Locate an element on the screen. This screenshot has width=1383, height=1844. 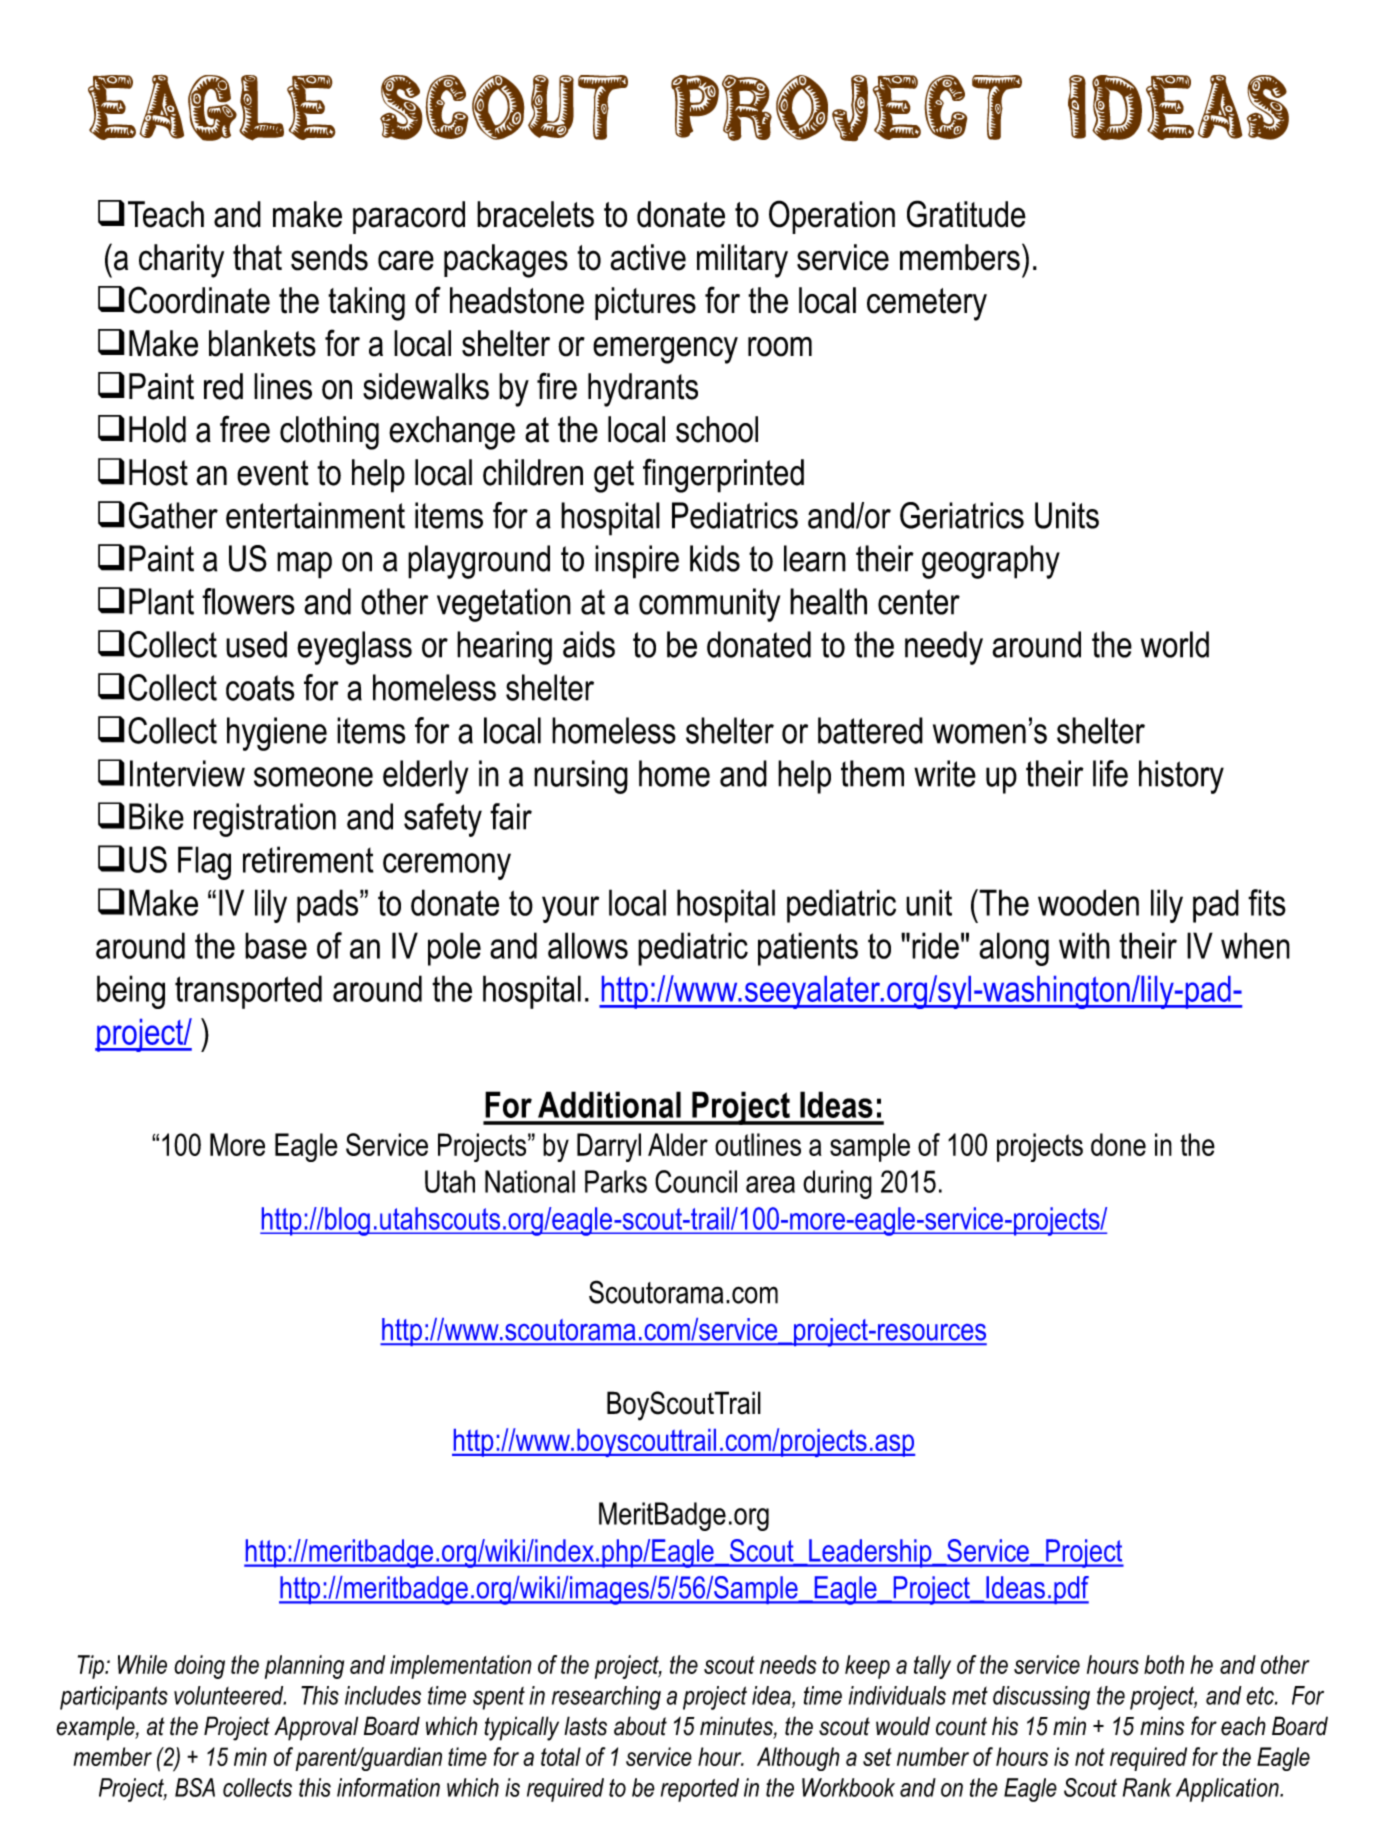
National is located at coordinates (530, 1181).
